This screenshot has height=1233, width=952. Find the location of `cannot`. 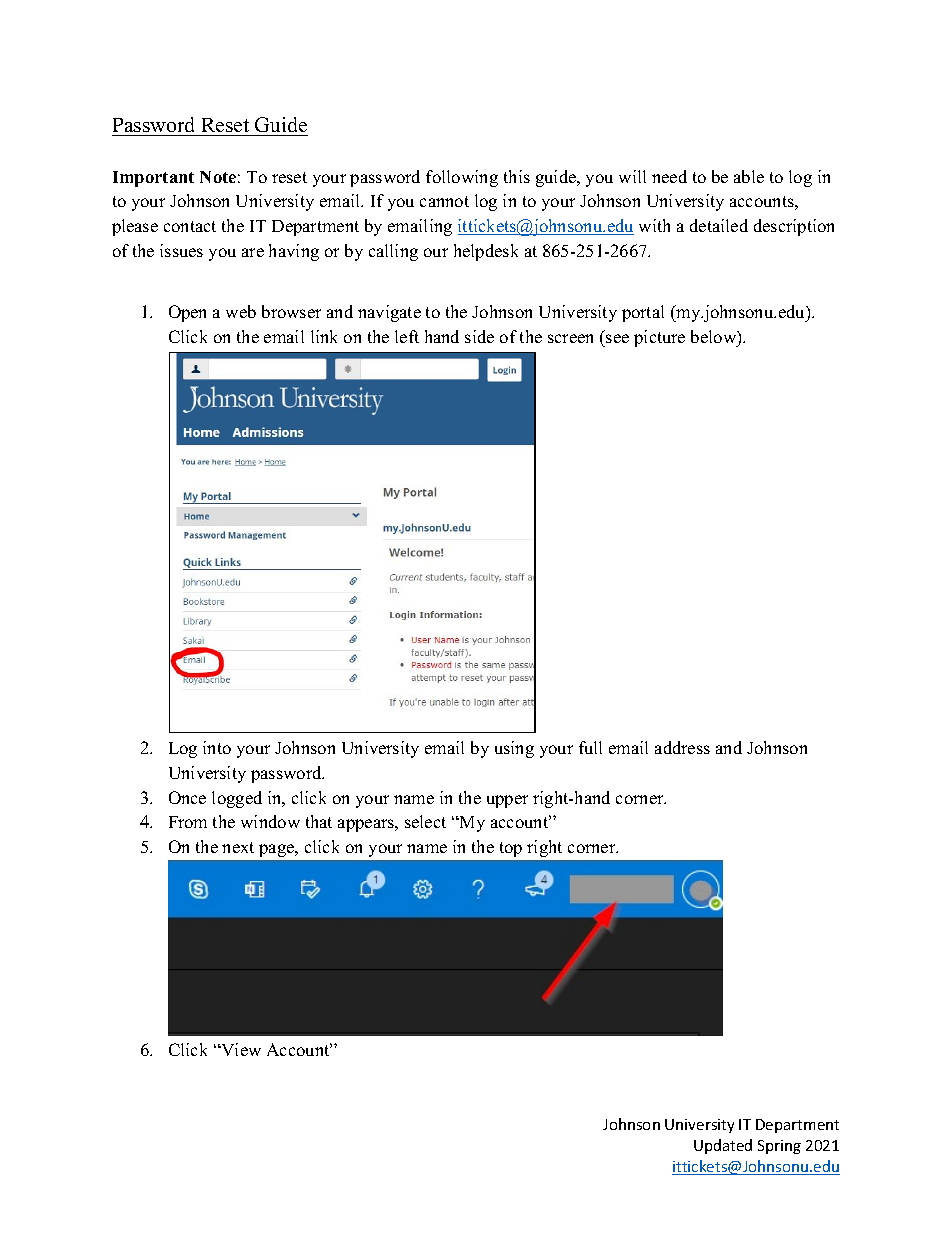

cannot is located at coordinates (444, 201).
